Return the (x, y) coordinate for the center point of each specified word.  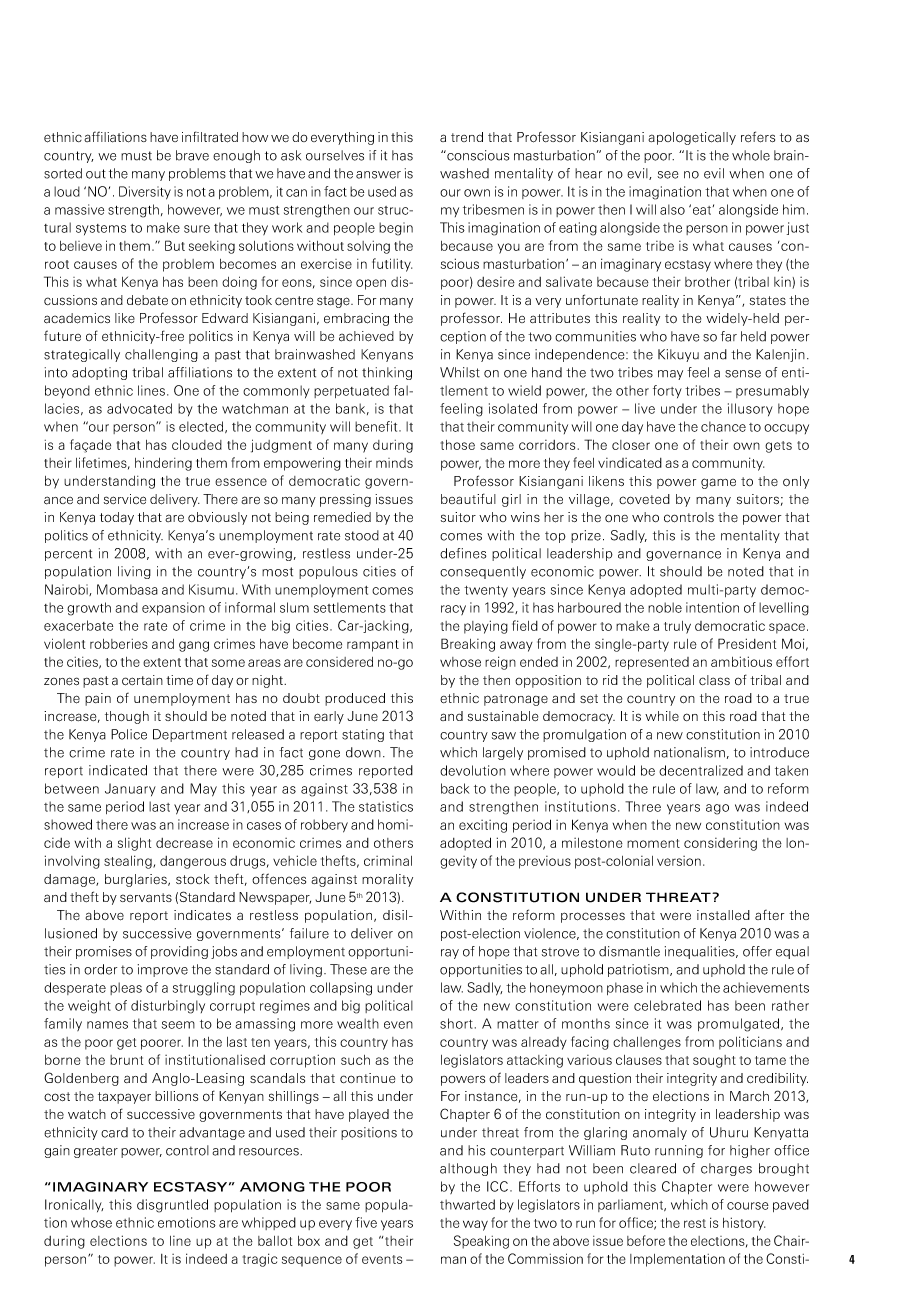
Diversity (145, 193)
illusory (750, 409)
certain (142, 680)
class (714, 680)
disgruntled (172, 1206)
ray (450, 954)
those (458, 445)
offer (757, 951)
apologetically (692, 138)
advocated (139, 408)
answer (378, 175)
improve (163, 970)
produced (355, 699)
